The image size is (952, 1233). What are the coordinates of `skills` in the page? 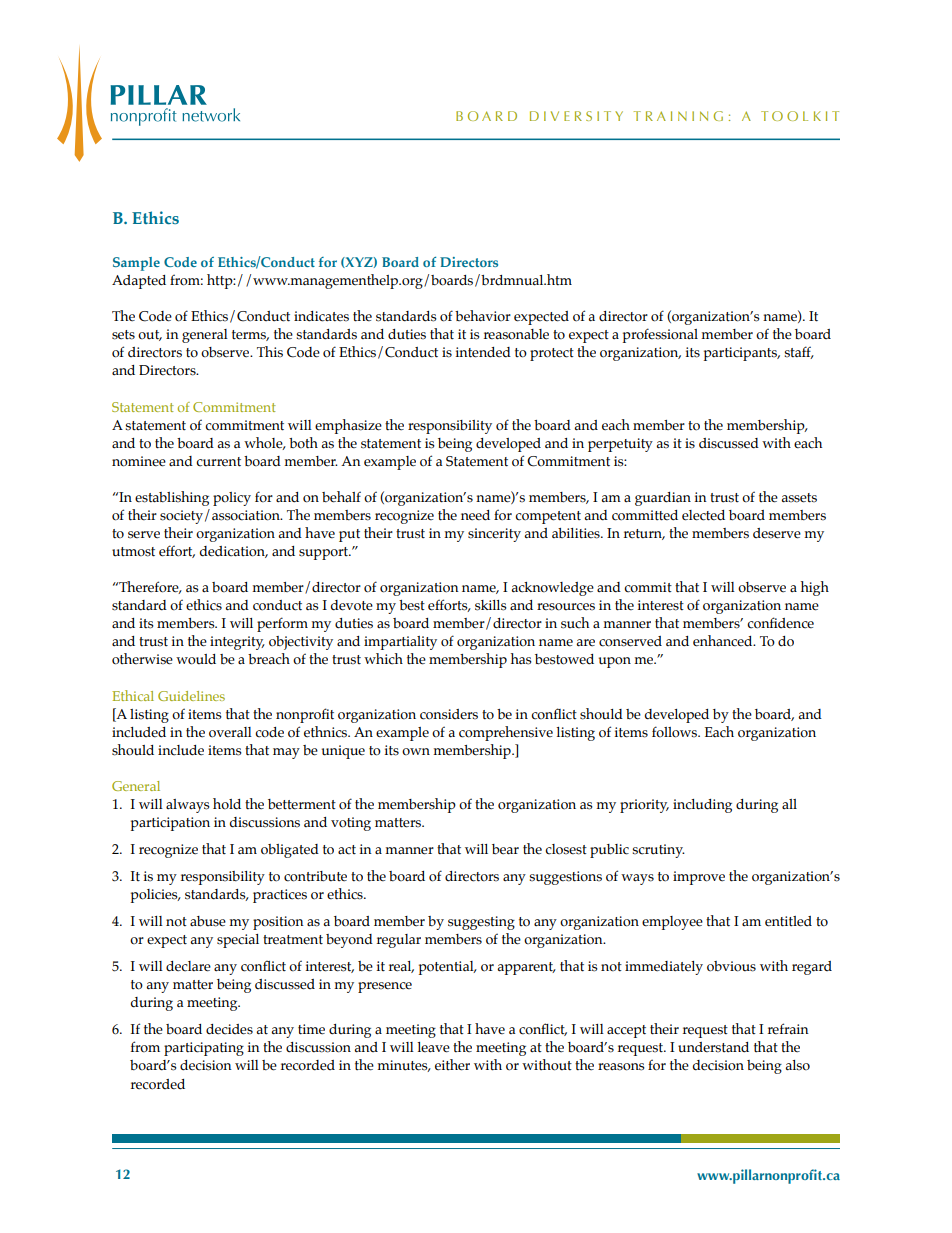 It's located at (491, 605).
